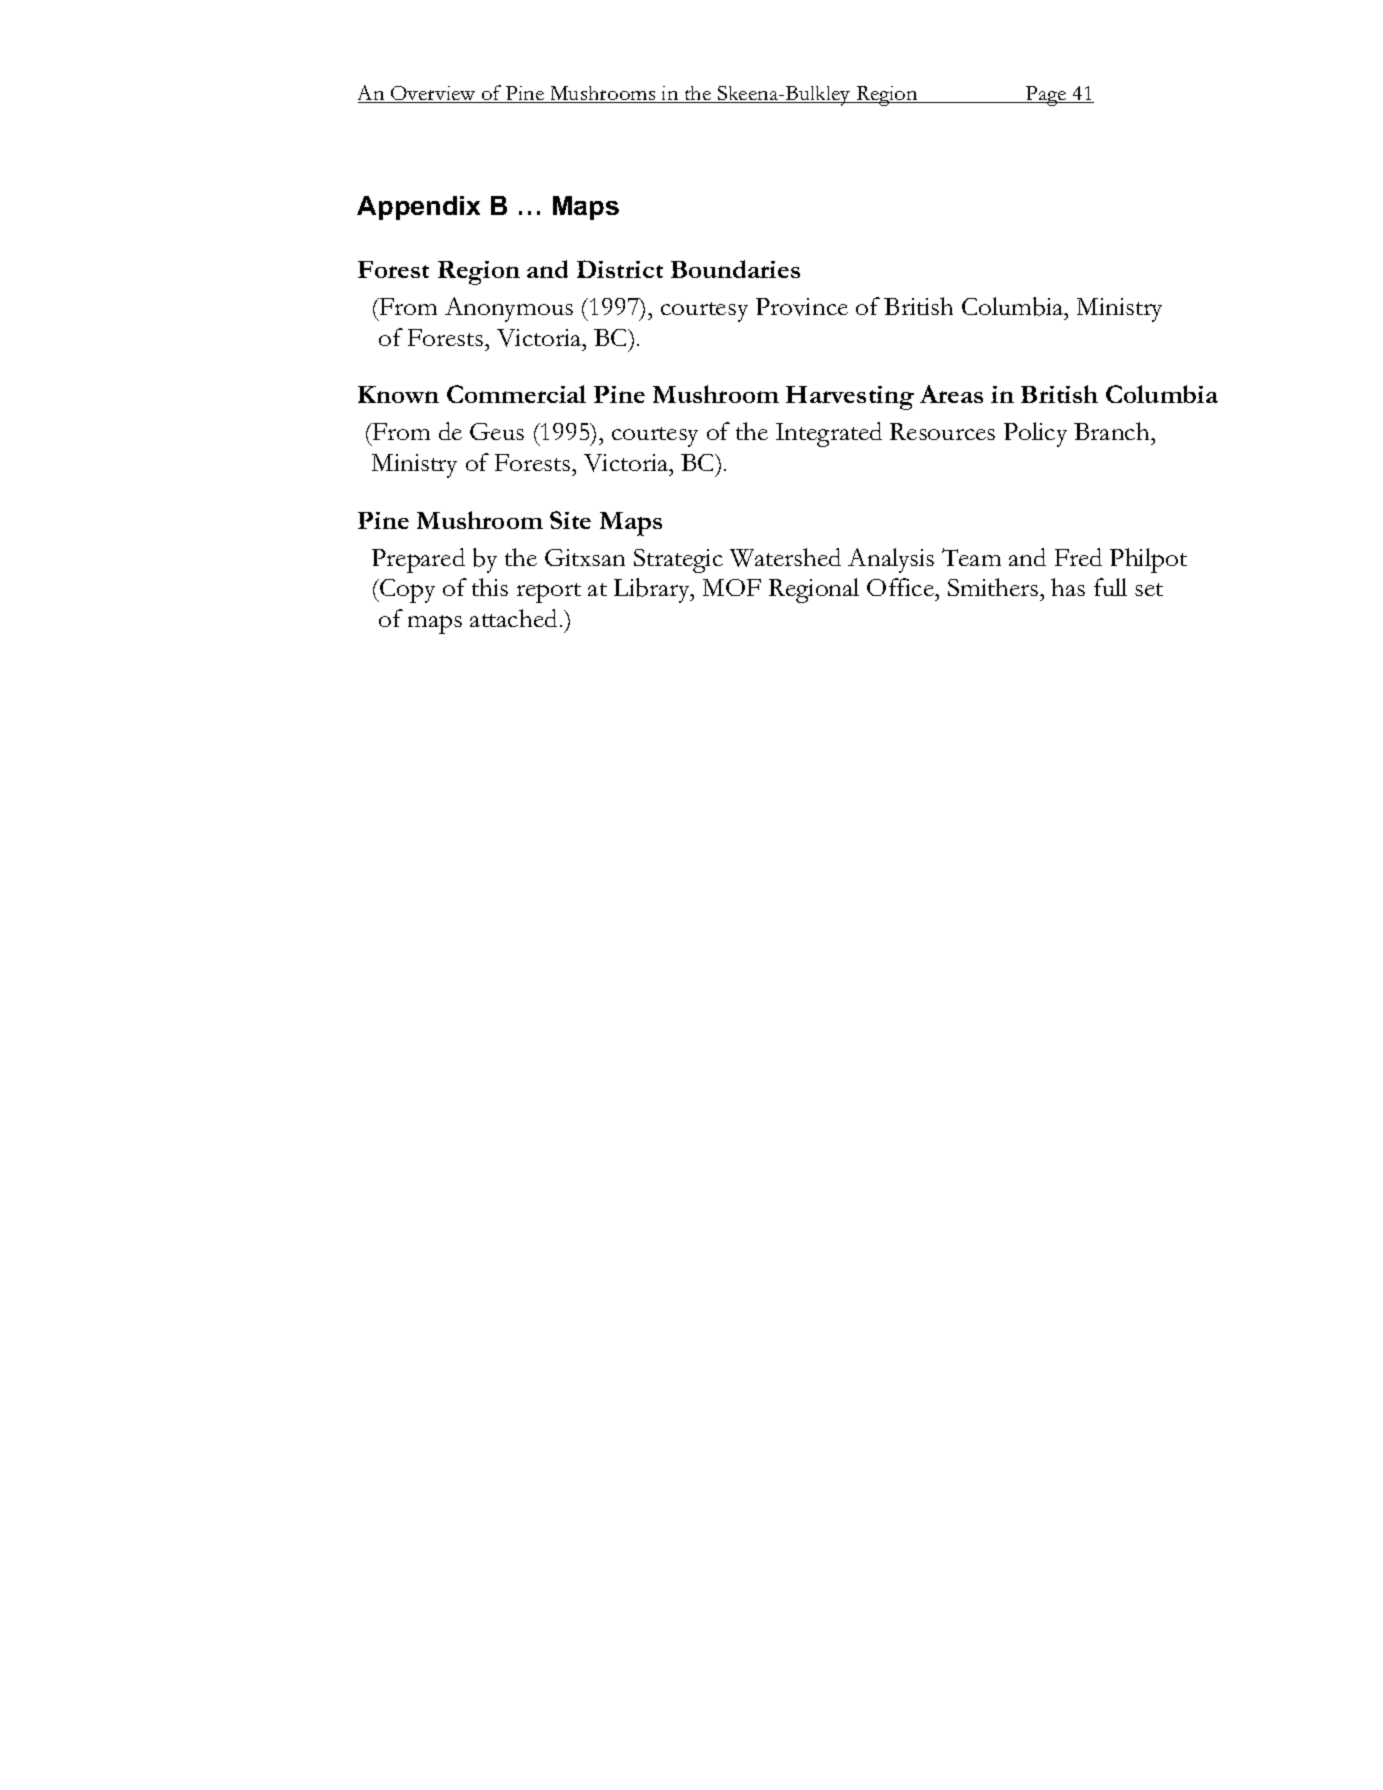 The height and width of the document is (1790, 1383). Describe the element at coordinates (490, 587) in the document. I see `this` at that location.
